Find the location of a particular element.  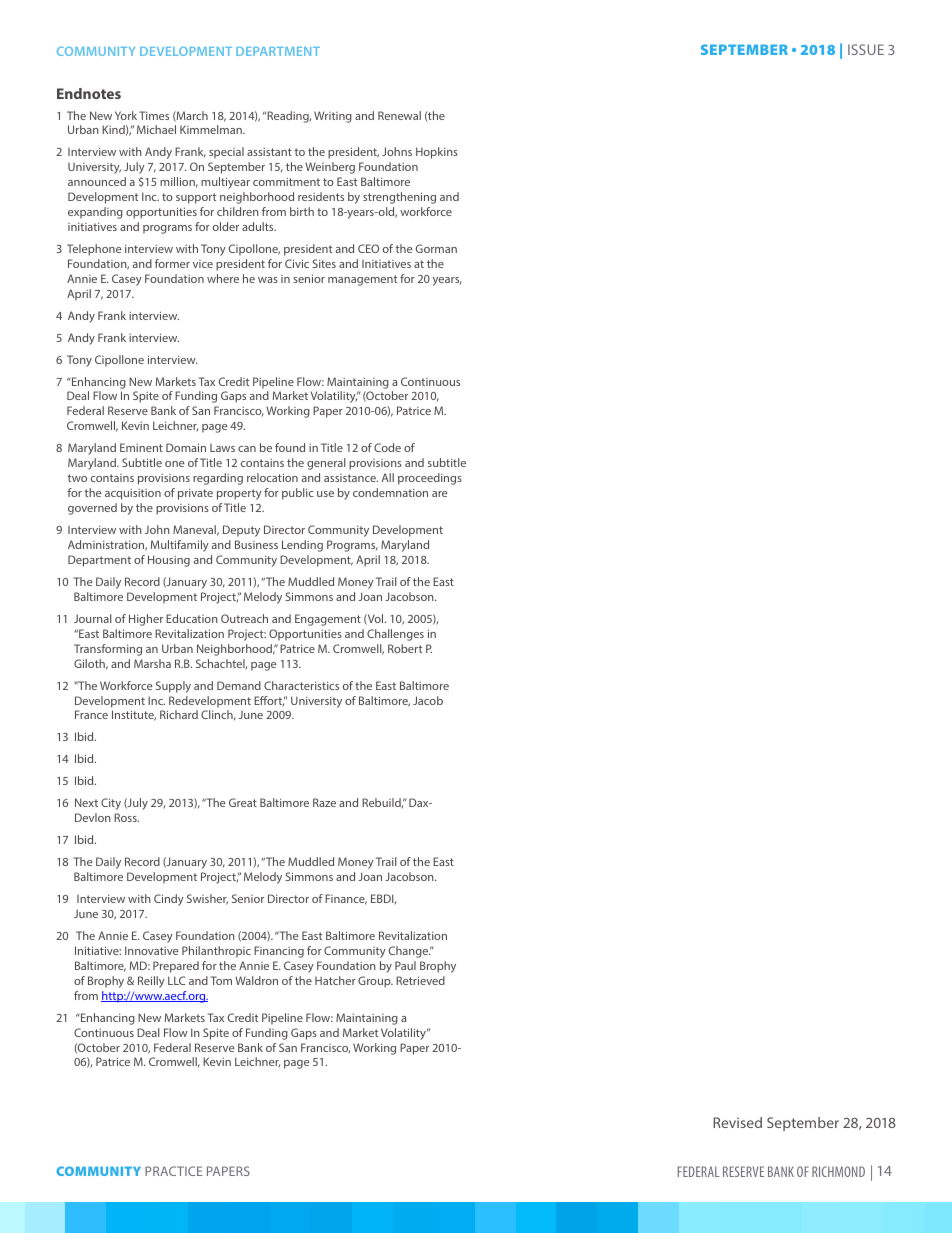

where is located at coordinates (223, 278).
